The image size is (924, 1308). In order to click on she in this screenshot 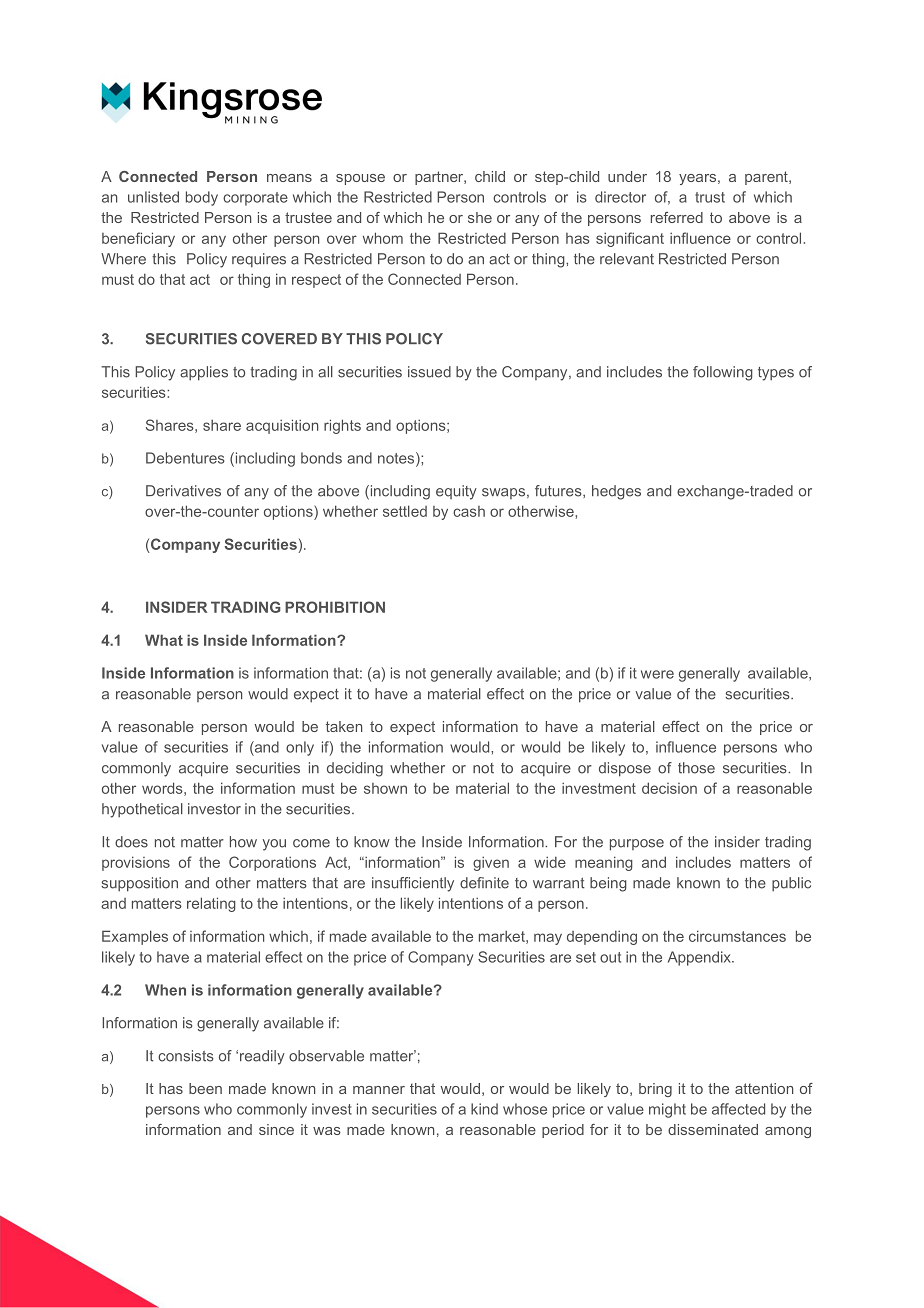, I will do `click(480, 217)`.
